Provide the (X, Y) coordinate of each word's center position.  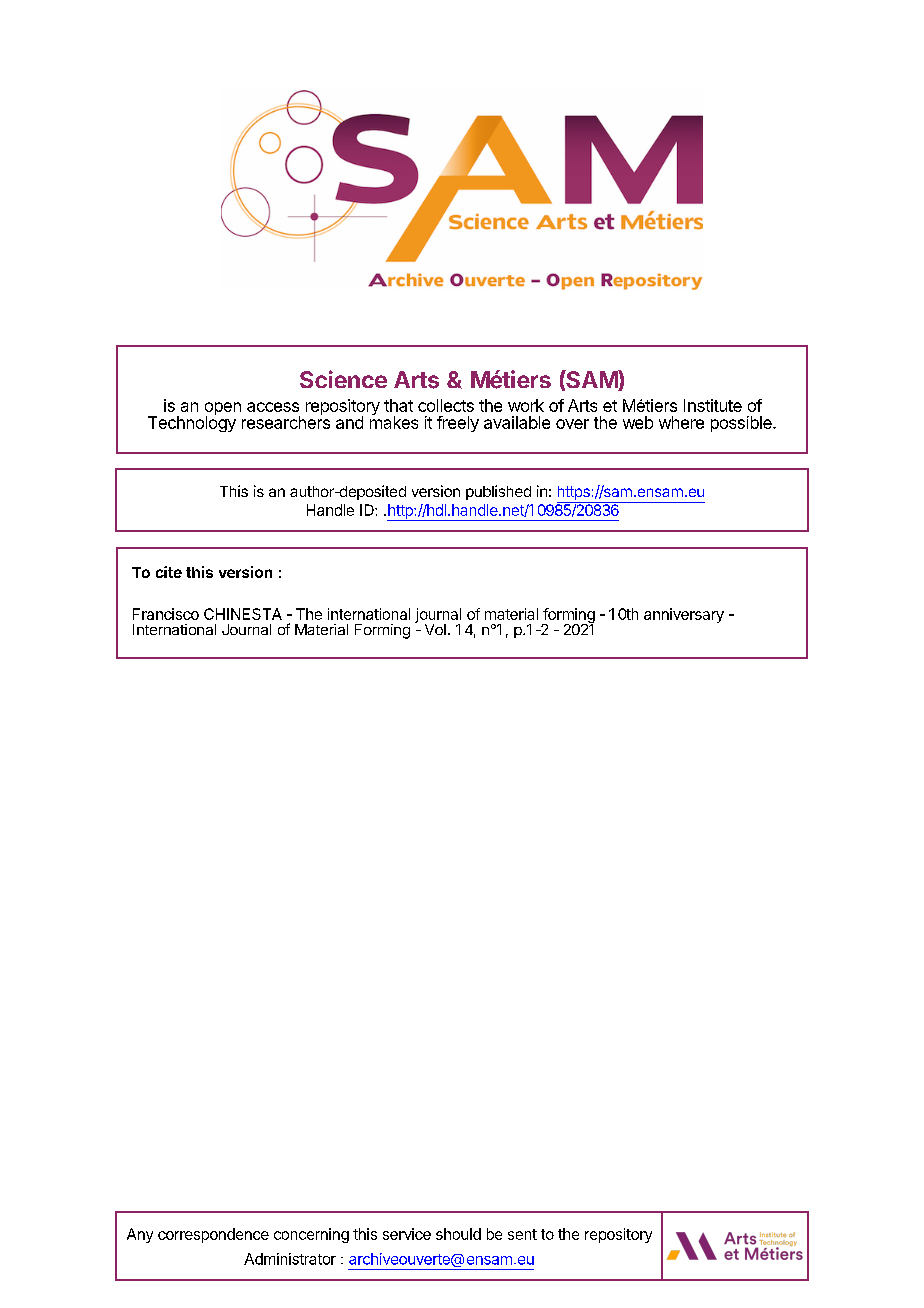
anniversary (684, 615)
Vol (435, 629)
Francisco (166, 614)
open (223, 410)
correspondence (213, 1235)
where (681, 422)
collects (446, 405)
